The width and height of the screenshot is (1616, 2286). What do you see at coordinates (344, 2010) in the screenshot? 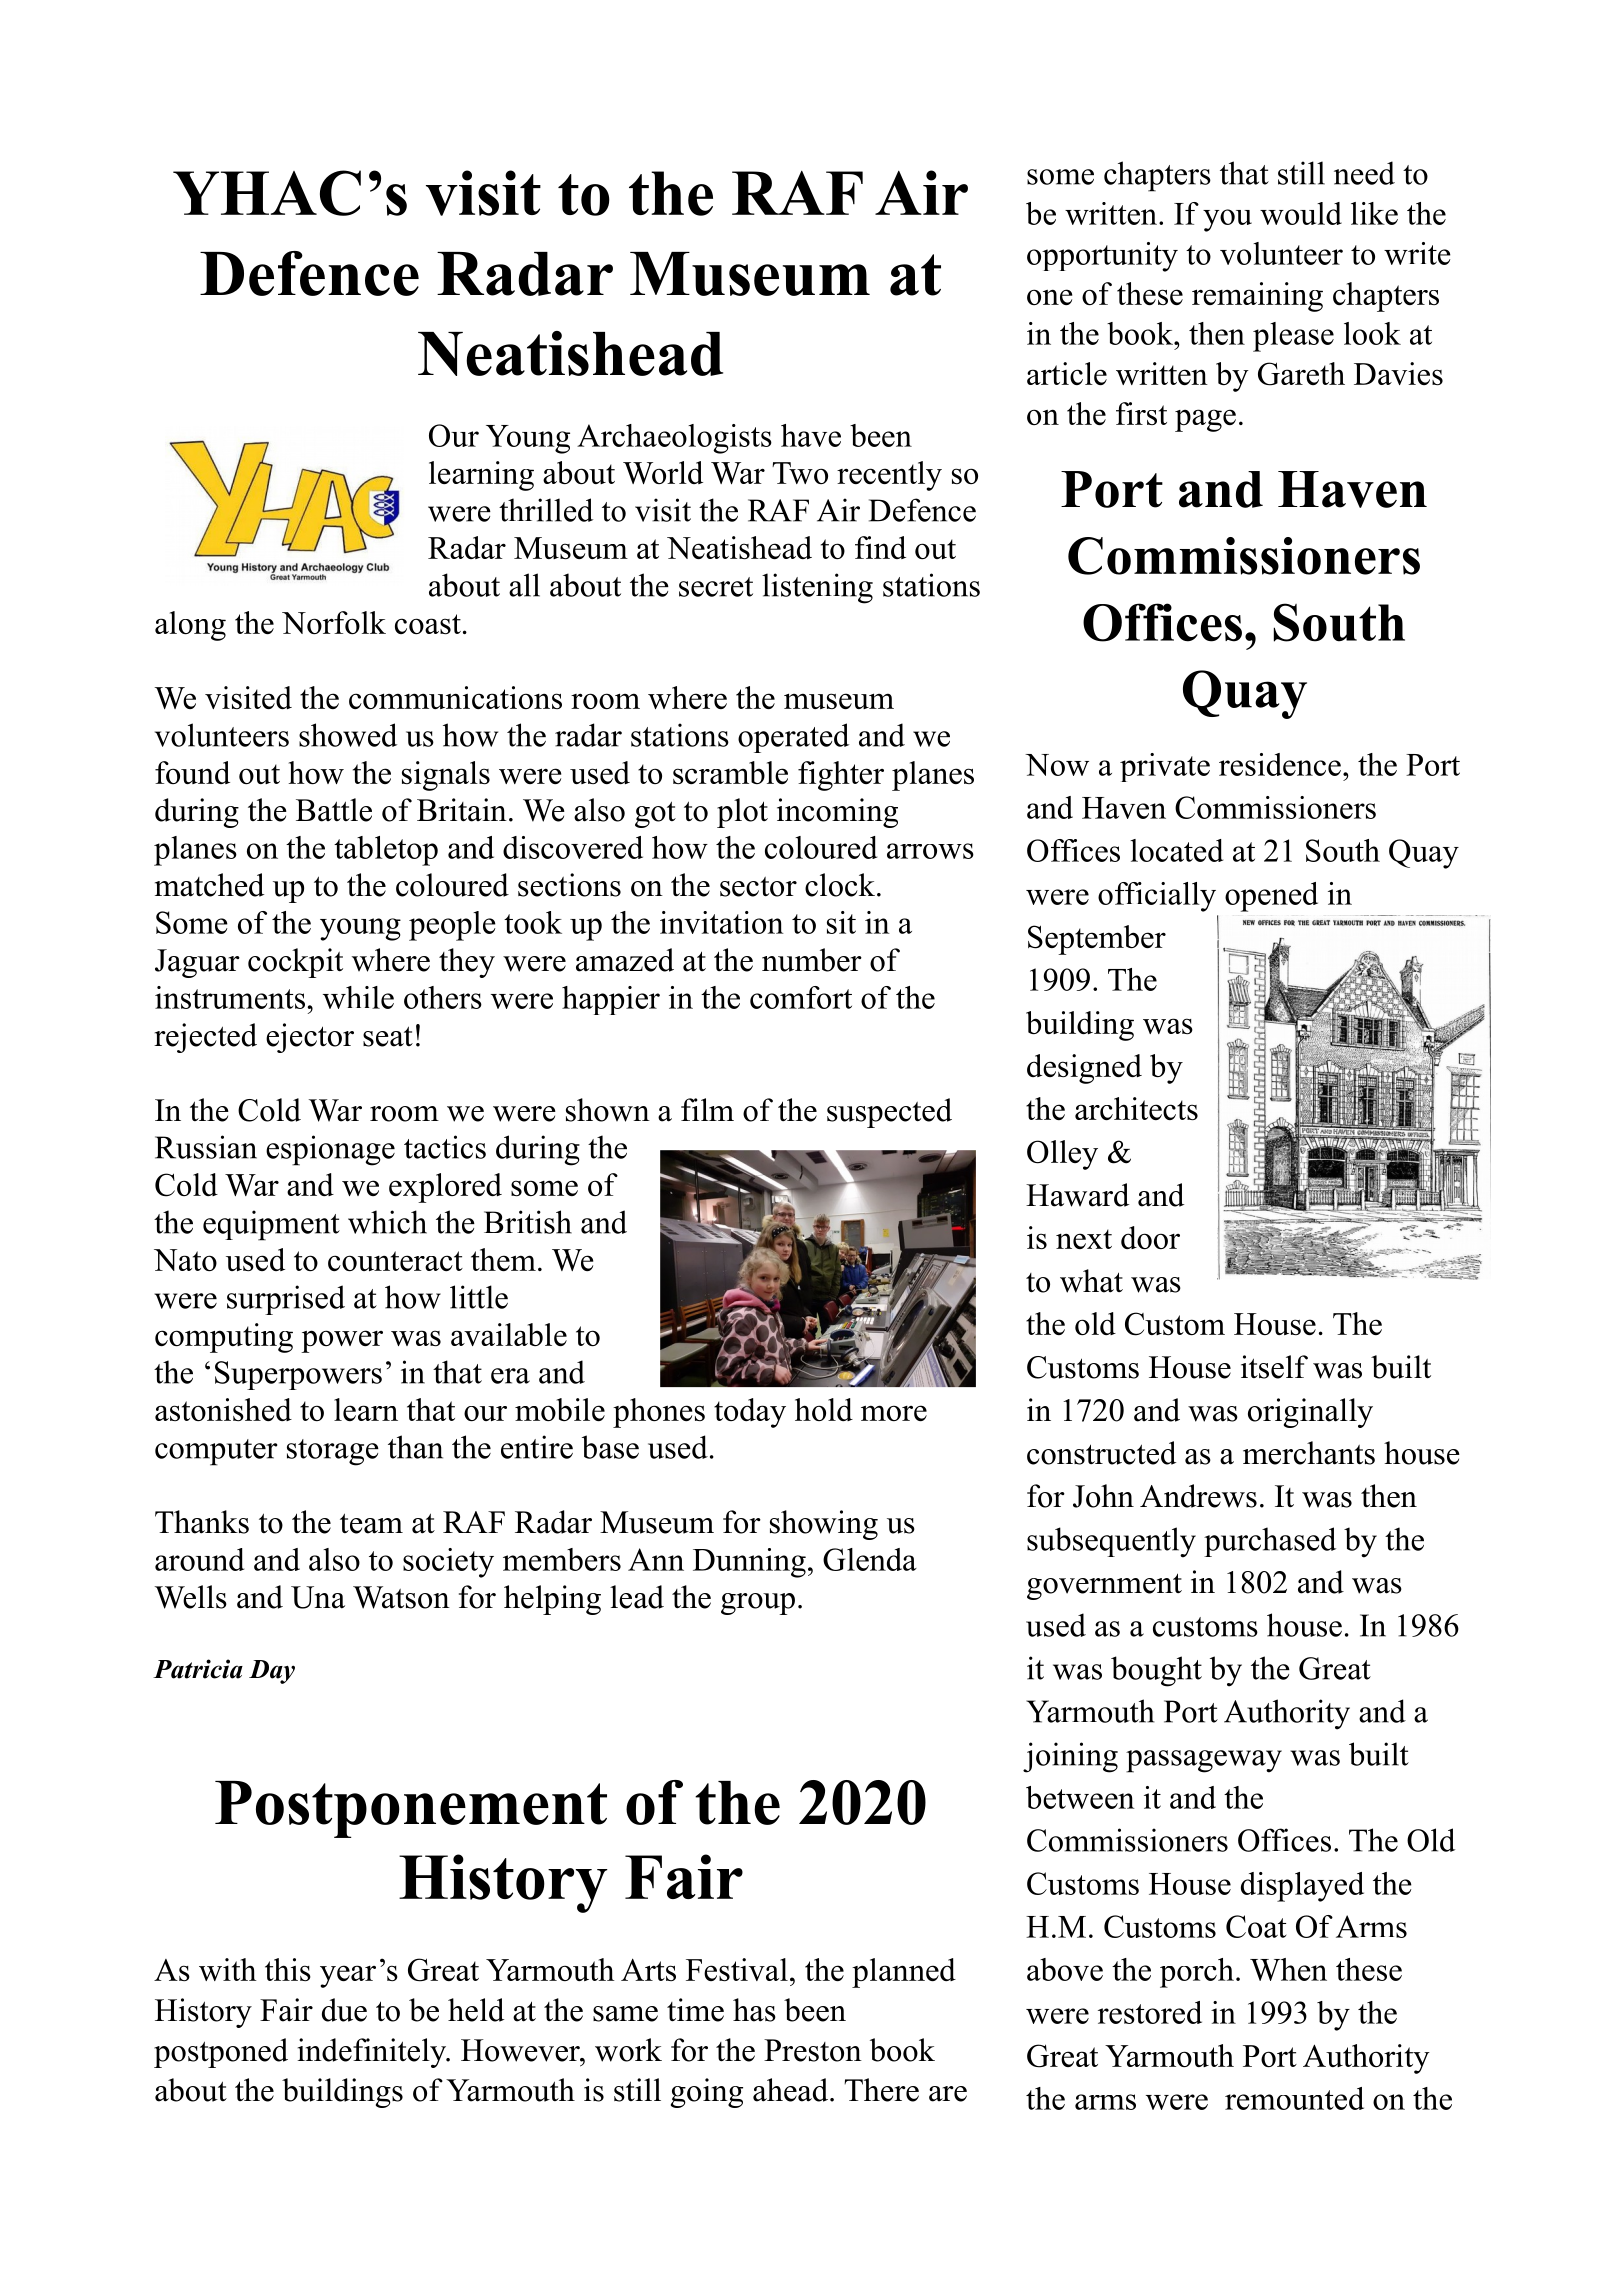
I see `due` at bounding box center [344, 2010].
